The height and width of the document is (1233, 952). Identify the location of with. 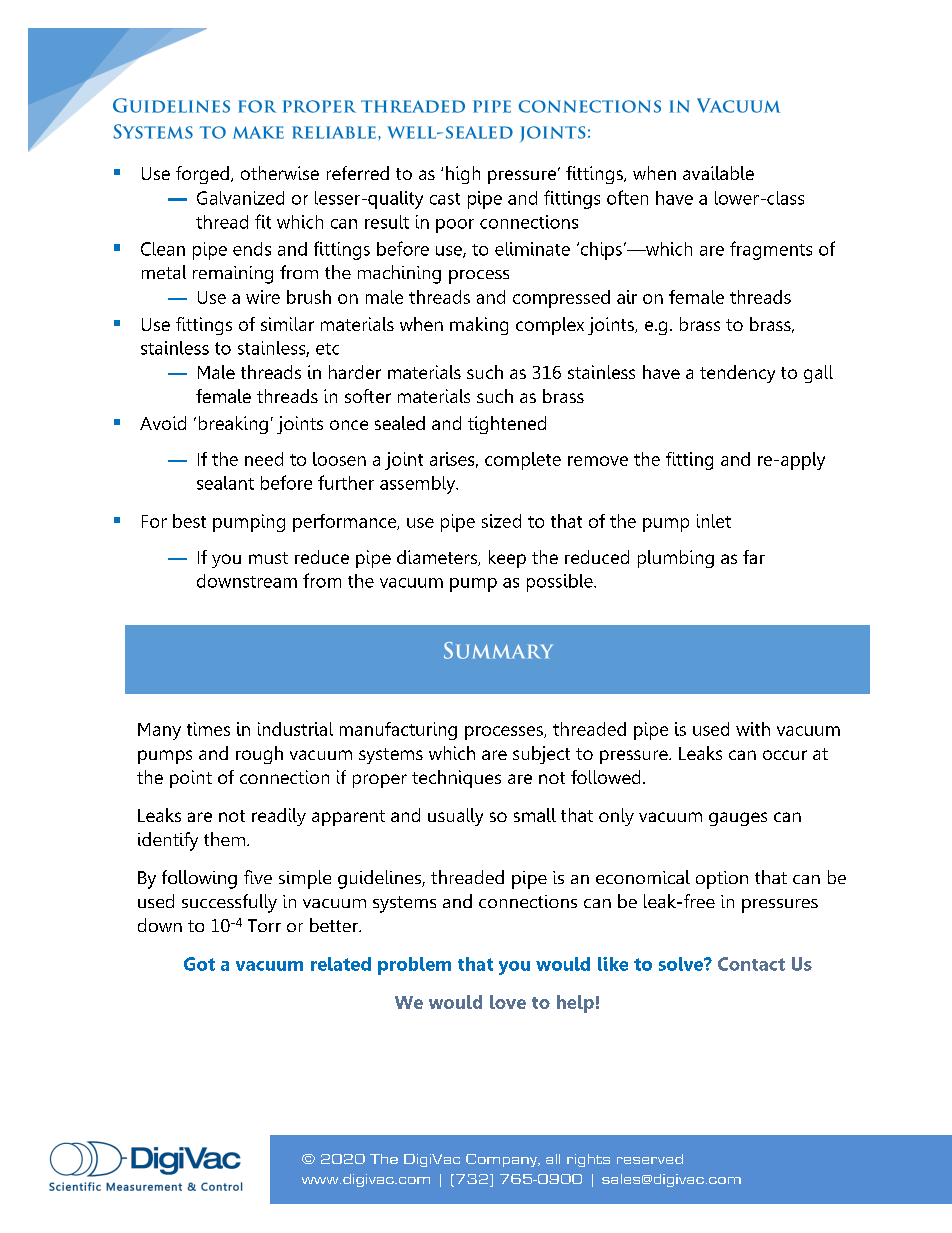
(753, 729).
